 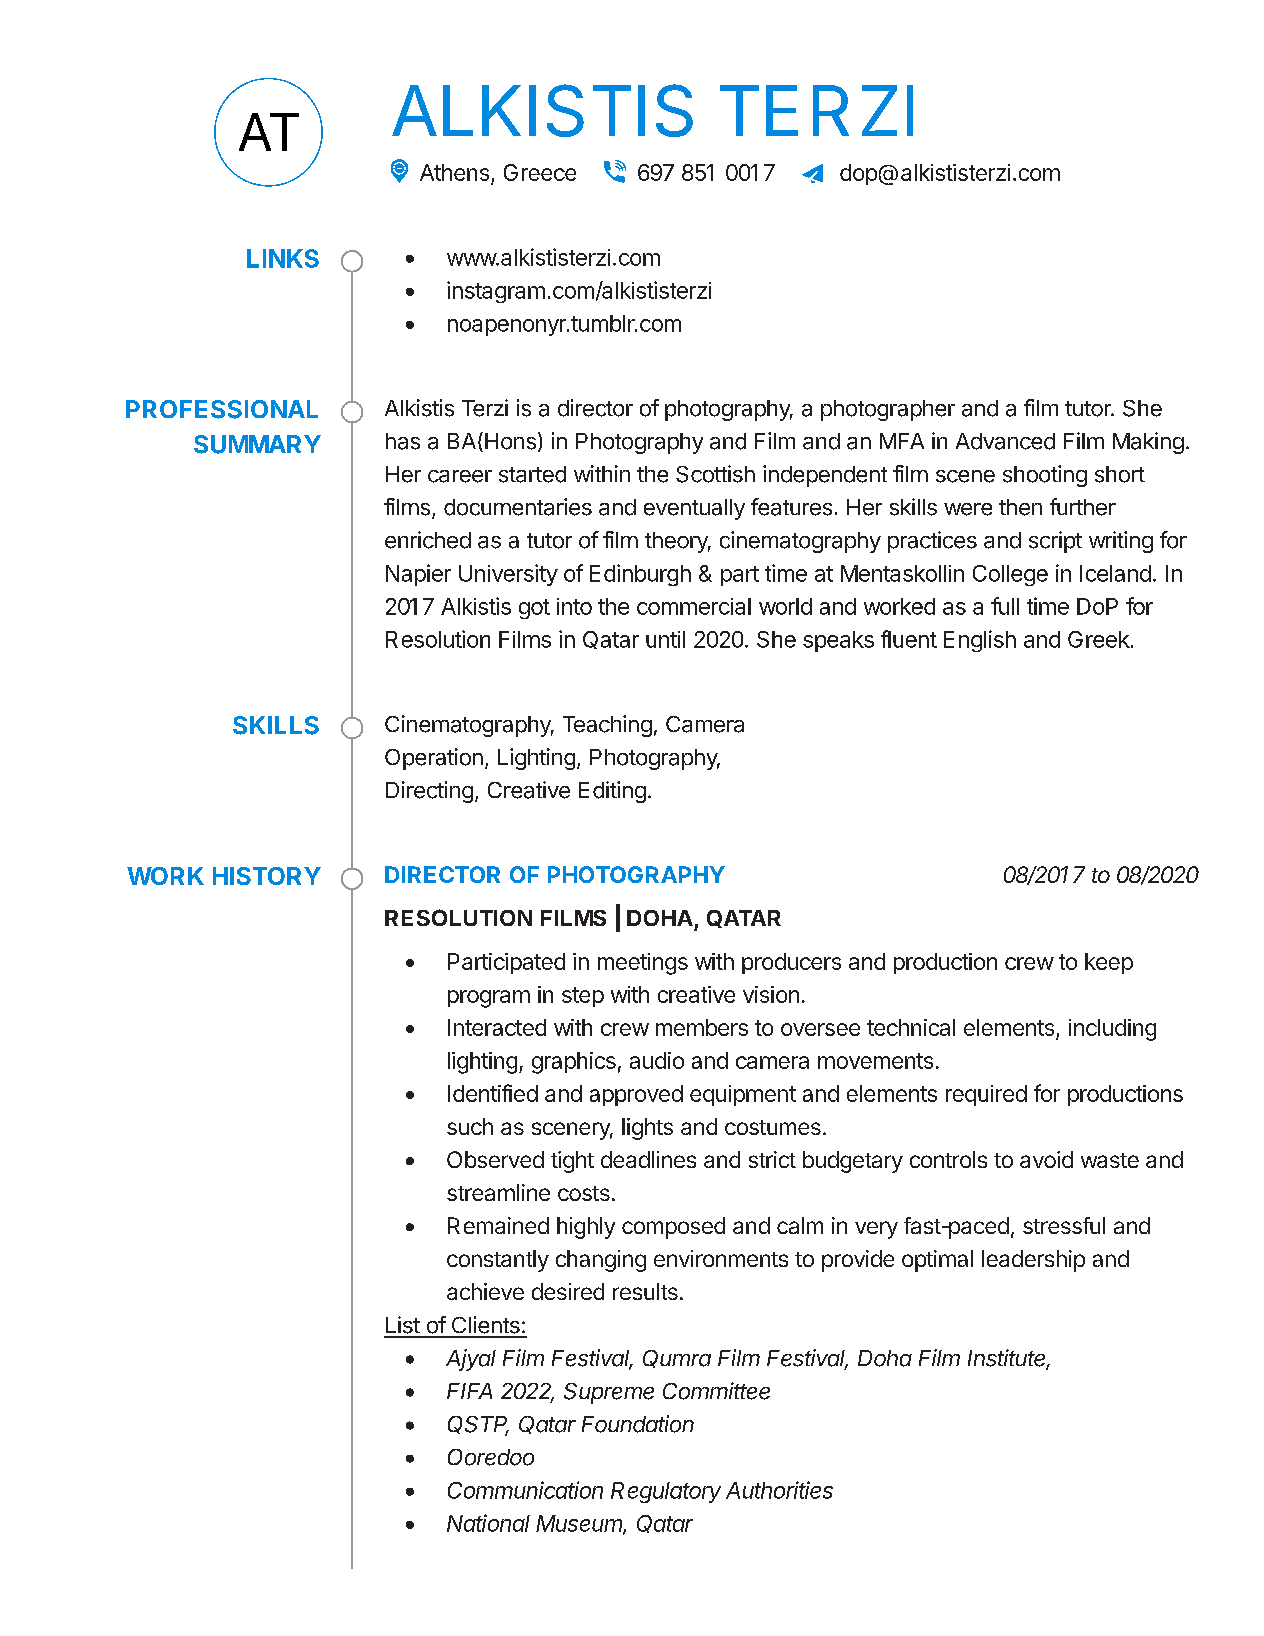 I want to click on eventually, so click(x=694, y=509).
